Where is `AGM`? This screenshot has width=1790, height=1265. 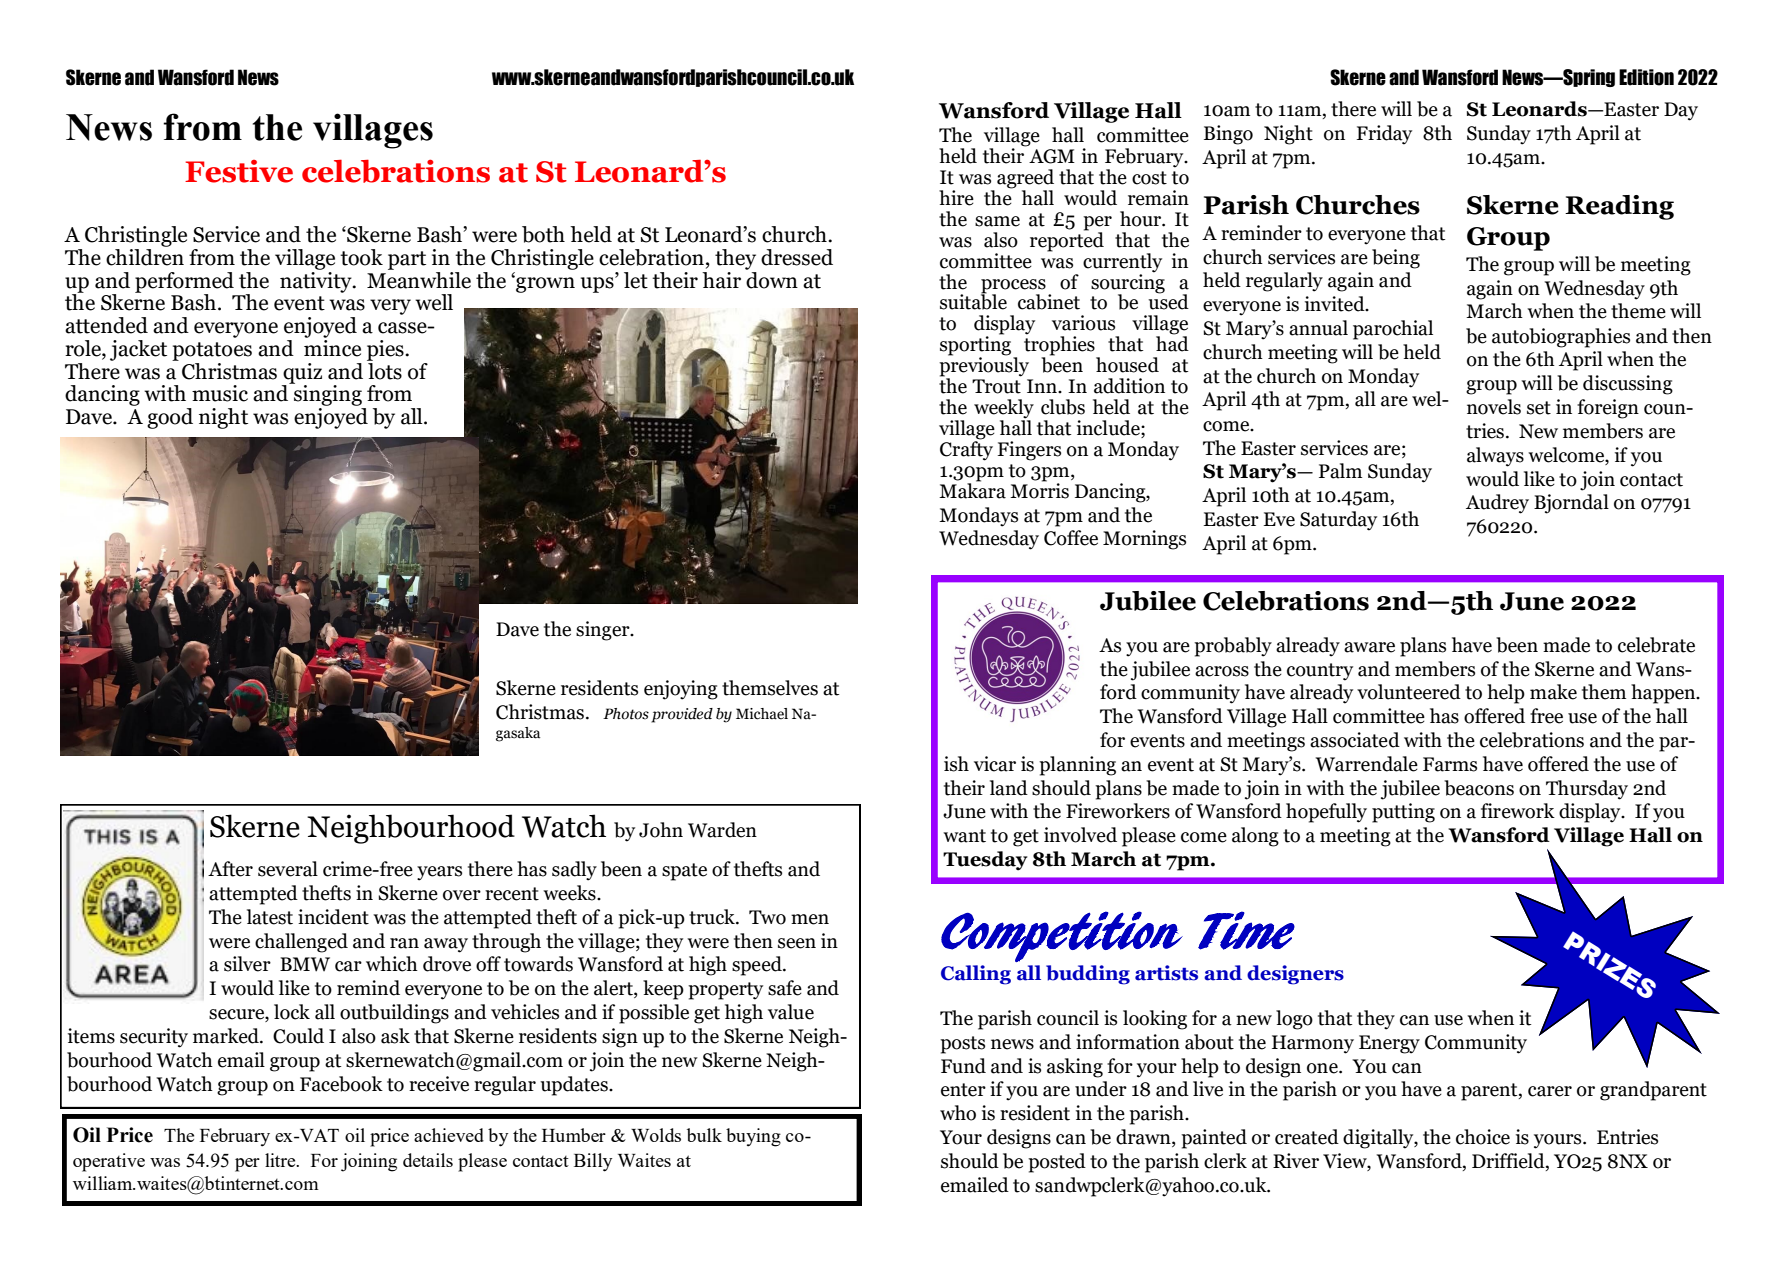
AGM is located at coordinates (1052, 156).
